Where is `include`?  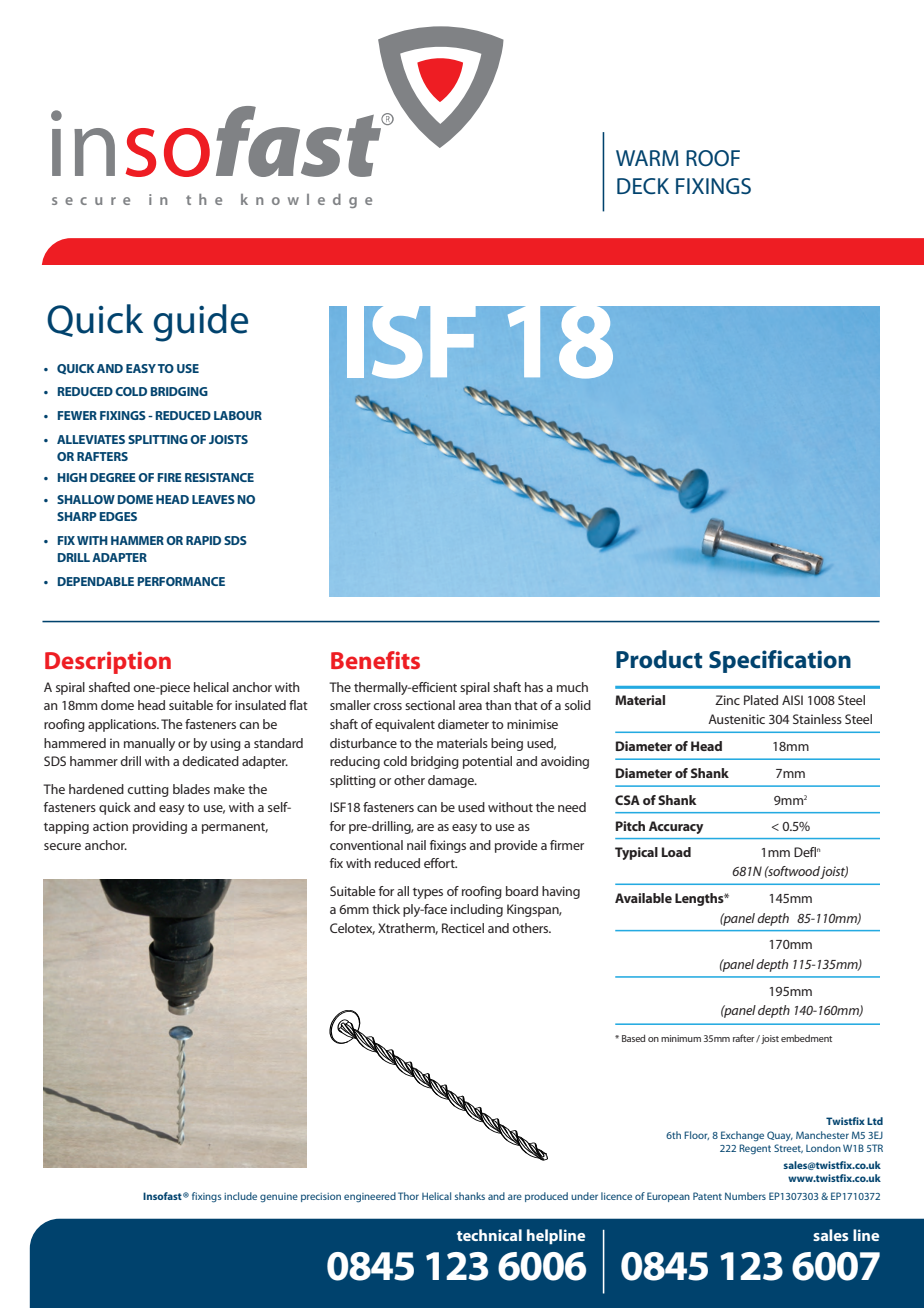
include is located at coordinates (240, 1196).
